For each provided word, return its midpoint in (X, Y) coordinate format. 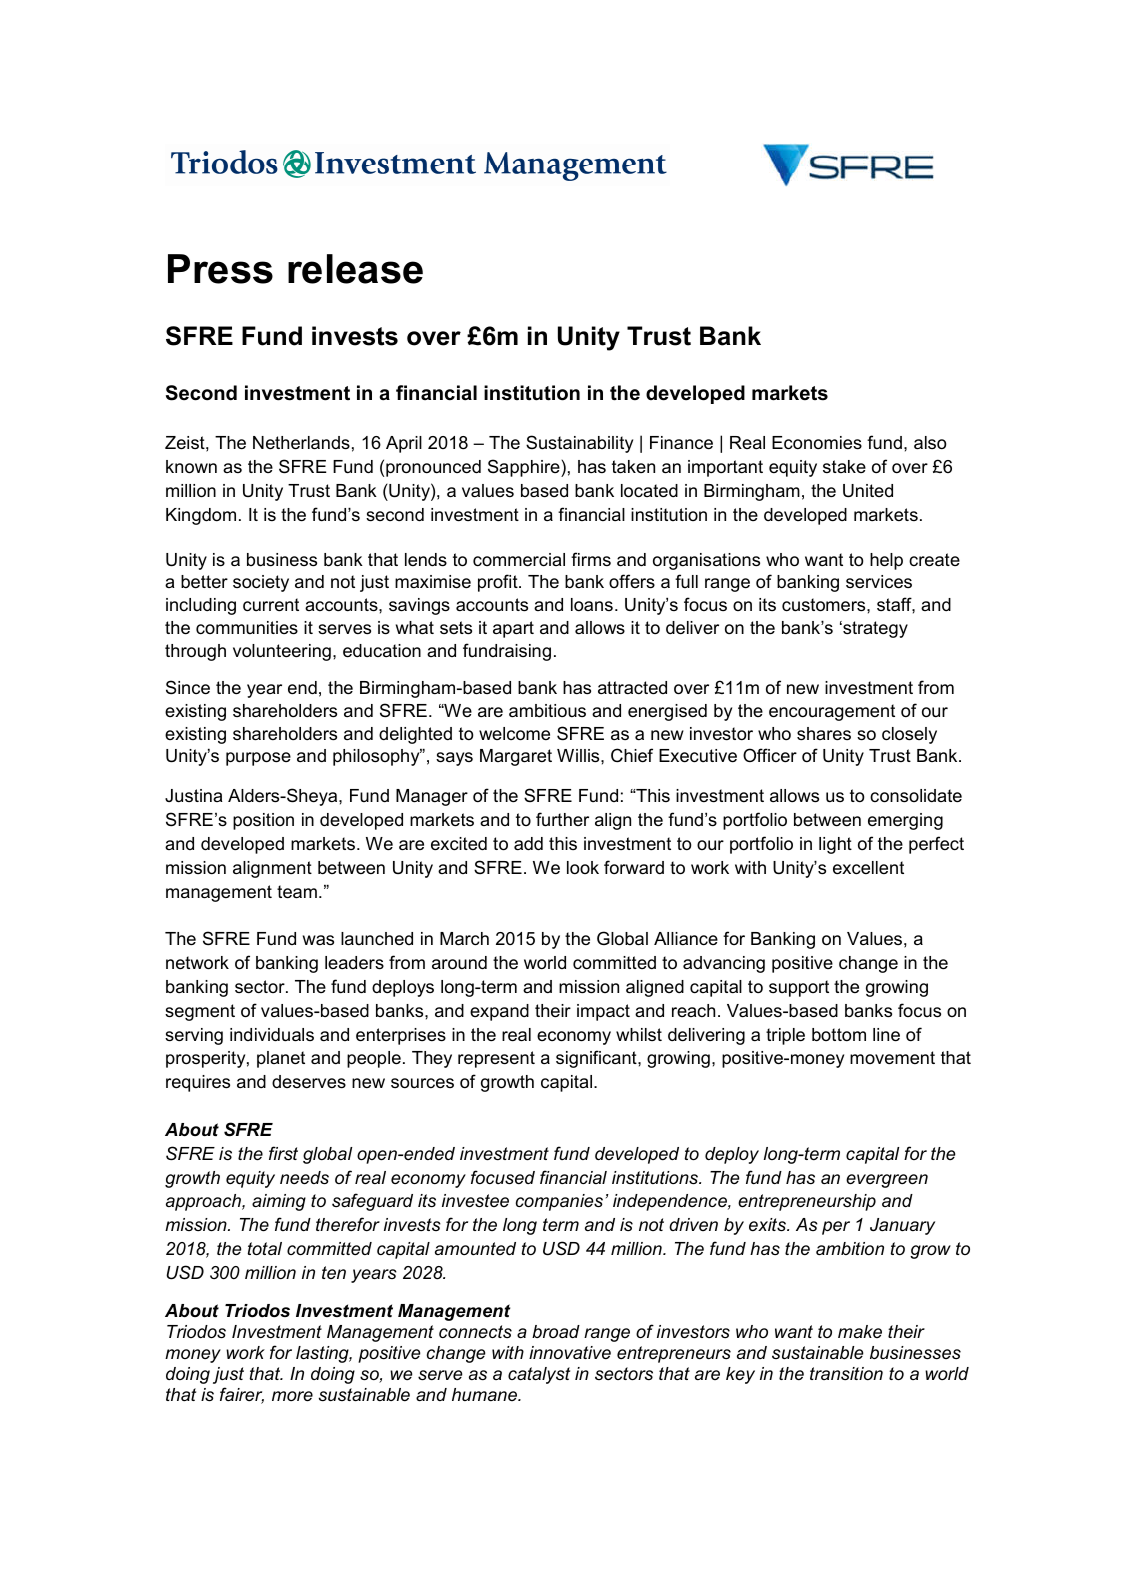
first (283, 1153)
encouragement (832, 712)
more (292, 1396)
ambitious (547, 711)
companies (559, 1202)
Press (220, 269)
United (868, 491)
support (799, 988)
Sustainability (579, 444)
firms (591, 559)
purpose (258, 759)
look (583, 868)
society (261, 583)
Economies (817, 443)
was (318, 940)
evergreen (887, 1181)
